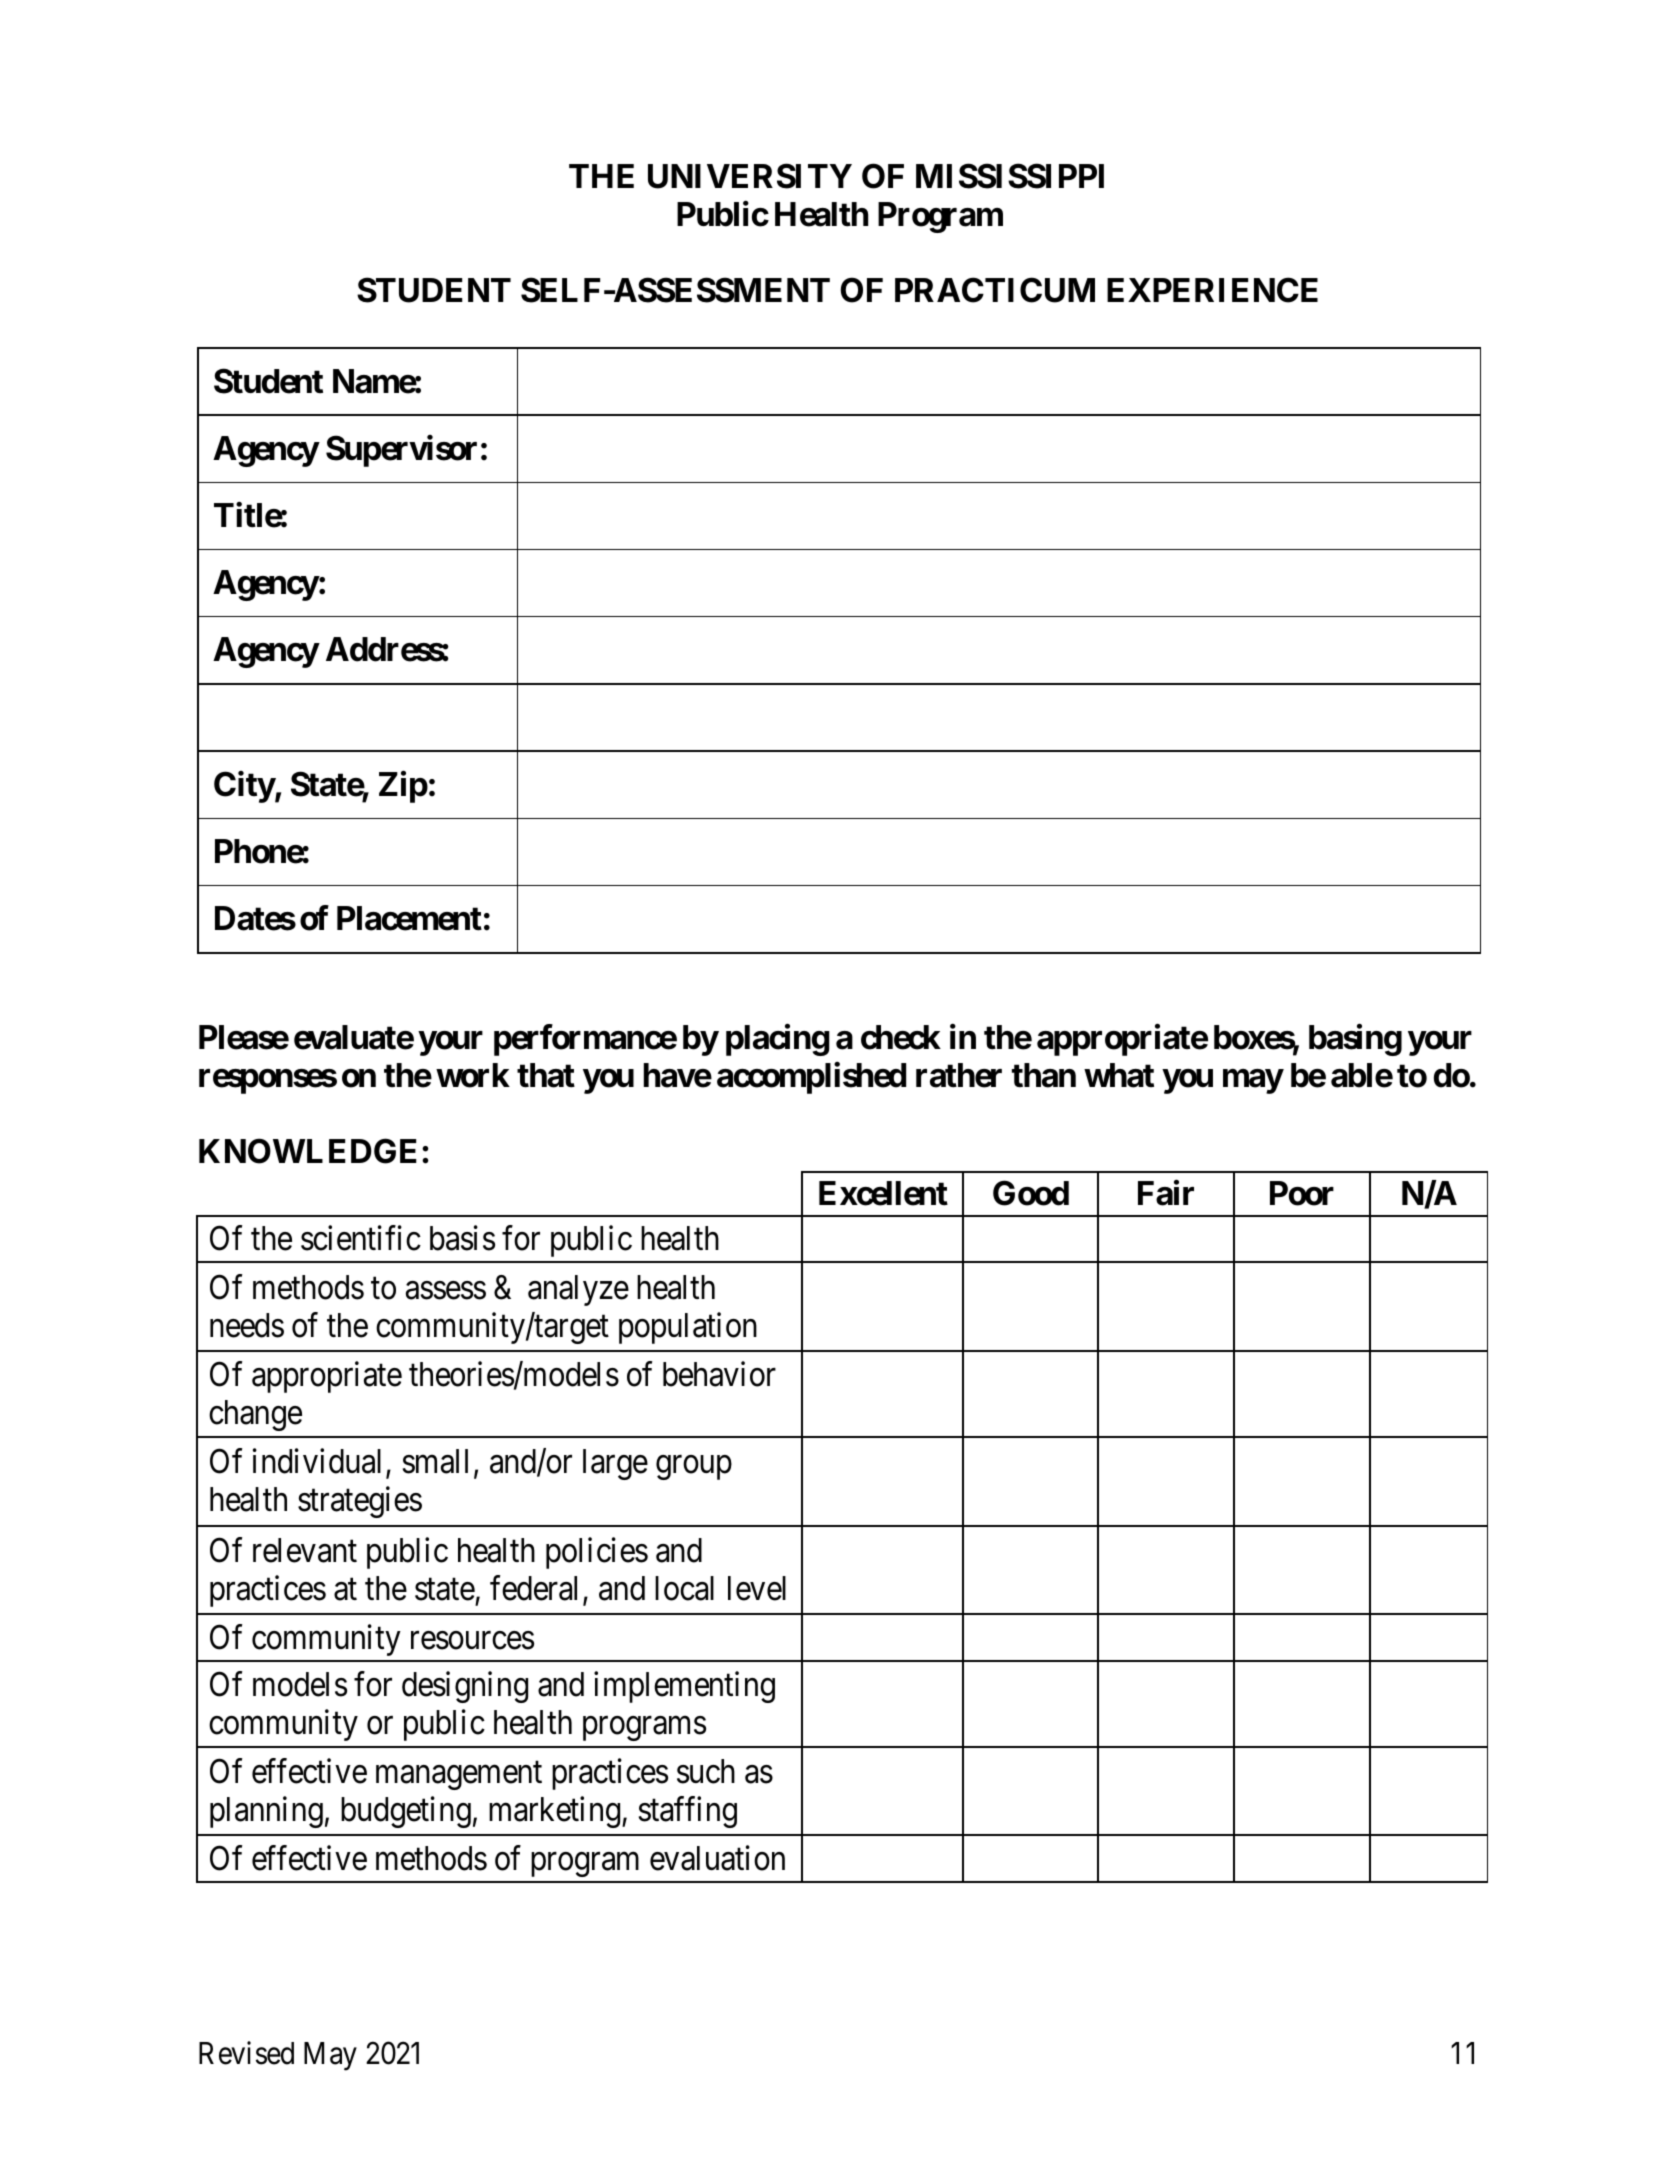 Image resolution: width=1678 pixels, height=2172 pixels. What do you see at coordinates (401, 451) in the page?
I see `Supervisor` at bounding box center [401, 451].
